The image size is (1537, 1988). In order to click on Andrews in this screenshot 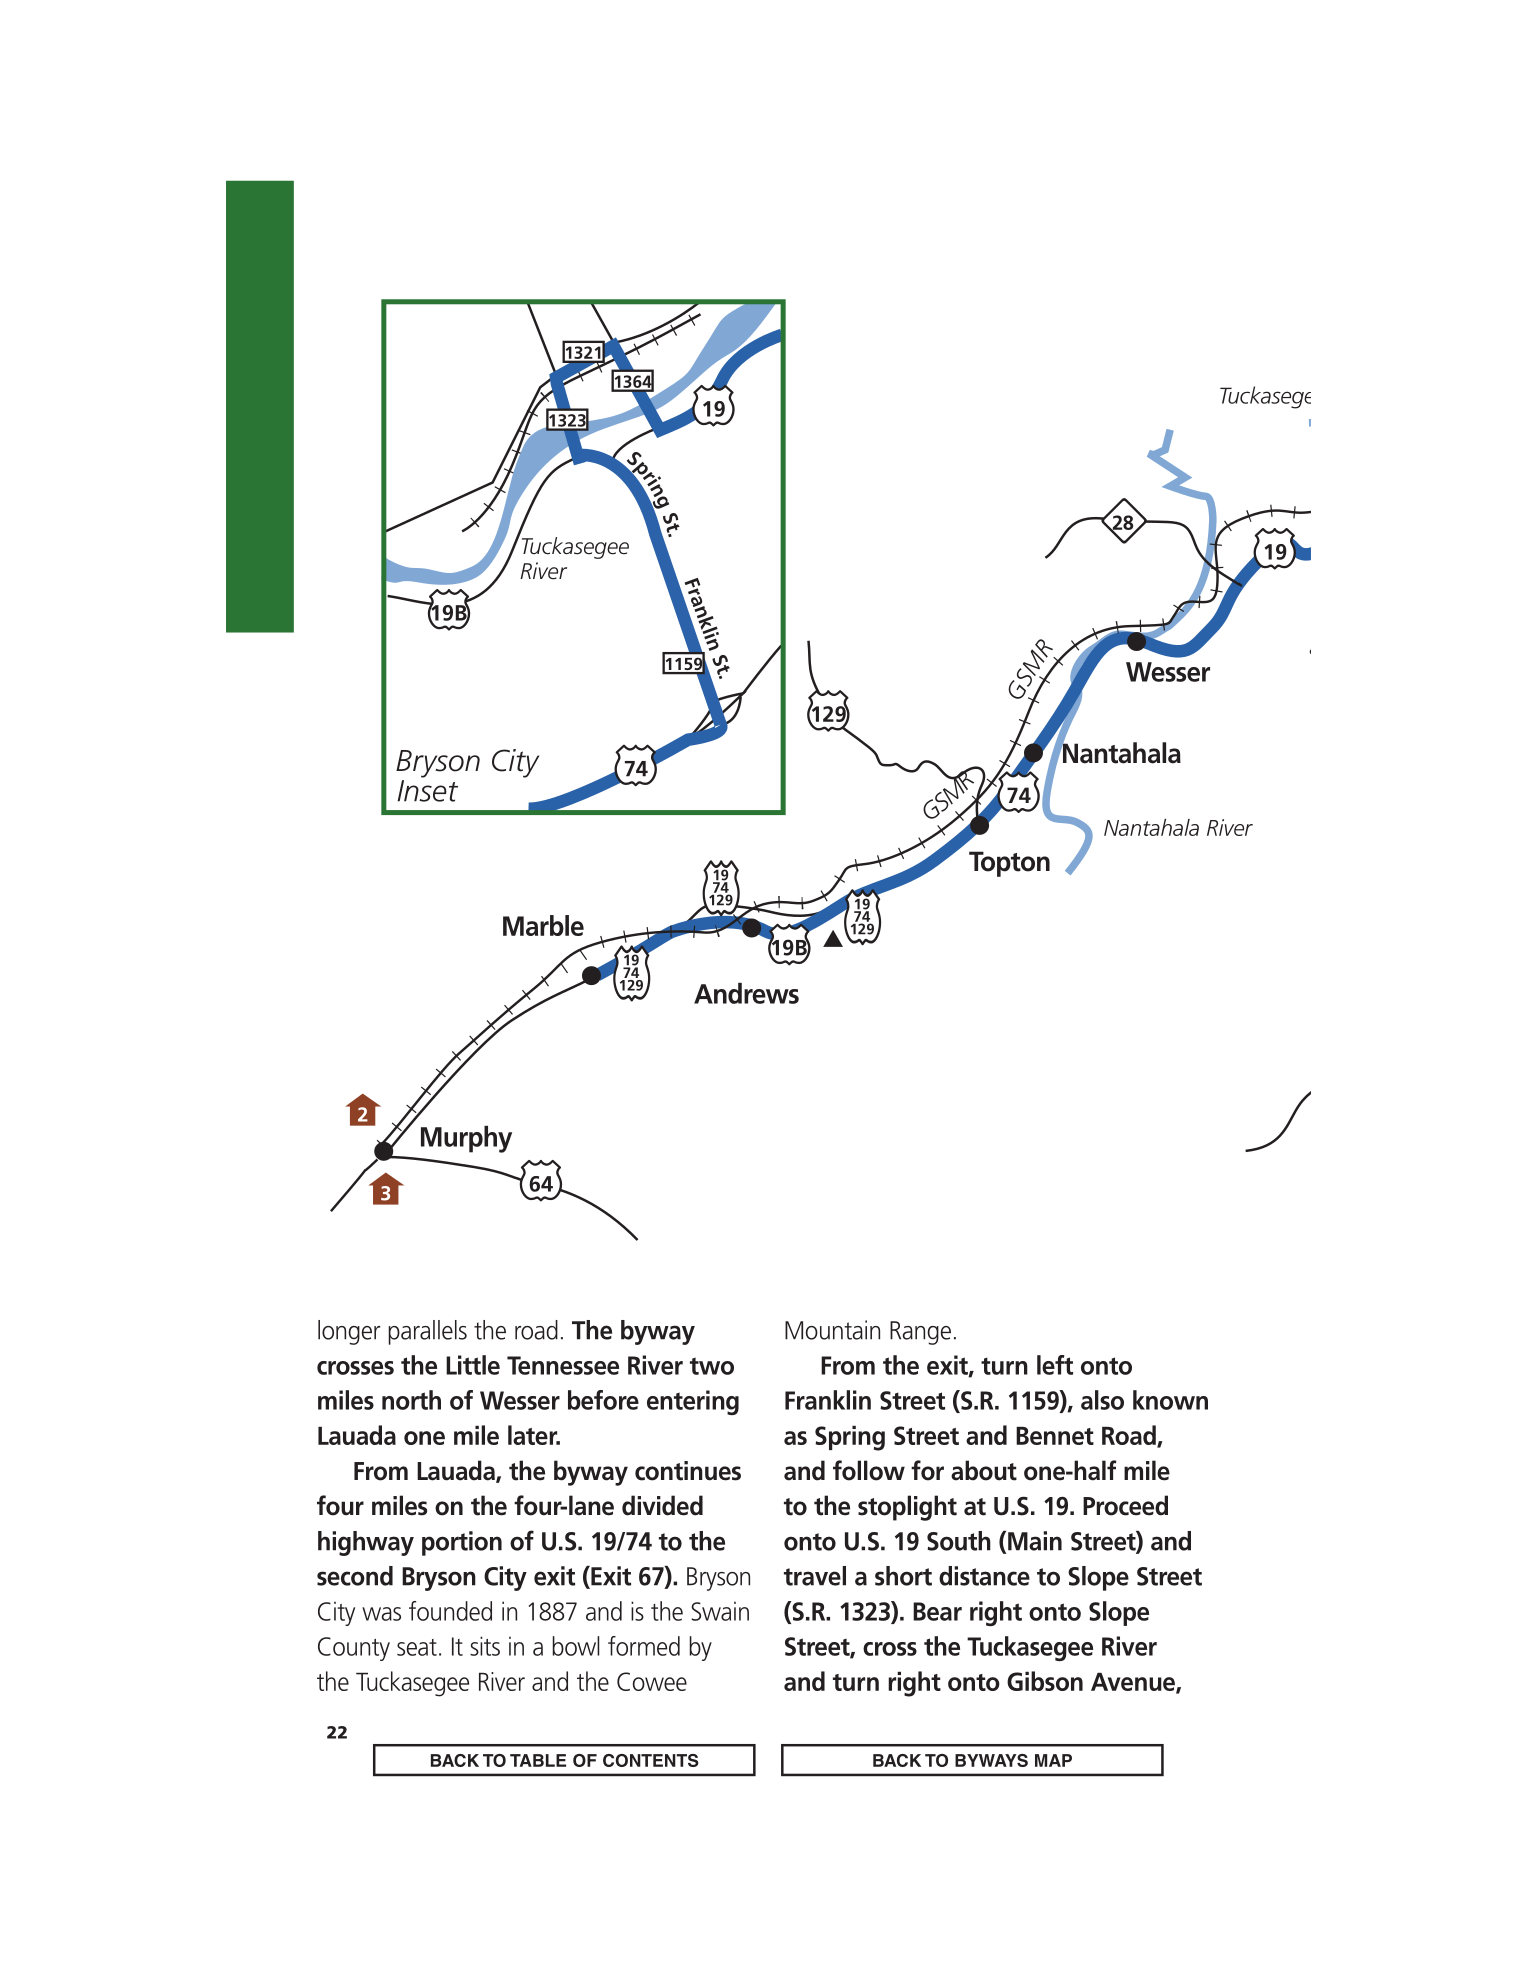, I will do `click(746, 993)`.
